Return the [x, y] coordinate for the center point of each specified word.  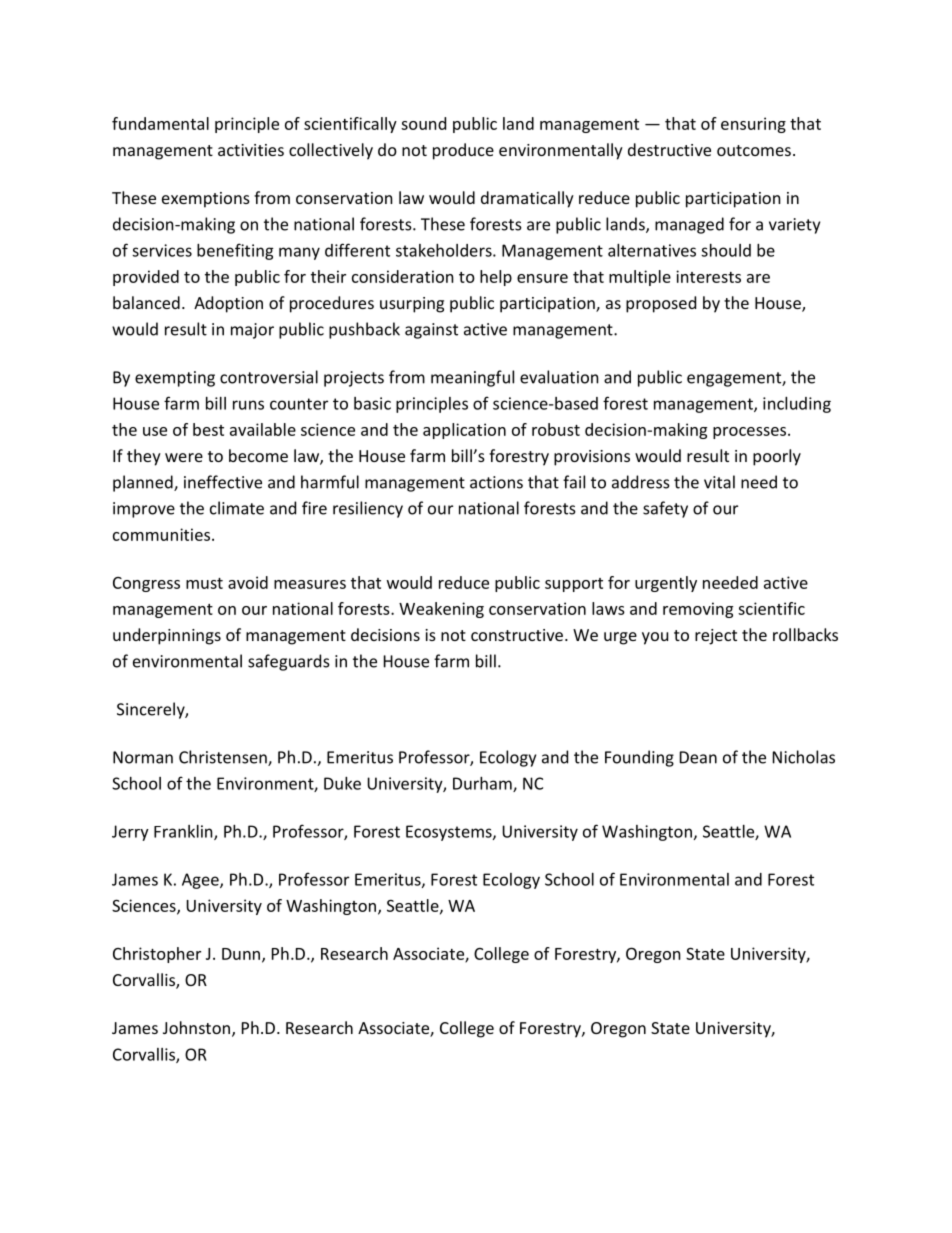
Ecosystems [450, 833]
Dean [698, 757]
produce [463, 151]
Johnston [196, 1027]
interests [708, 276]
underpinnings [167, 636]
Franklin [184, 832]
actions [496, 482]
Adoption [228, 304]
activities [251, 150]
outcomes [754, 150]
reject [716, 637]
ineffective [223, 482]
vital [719, 482]
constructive [517, 635]
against [431, 331]
